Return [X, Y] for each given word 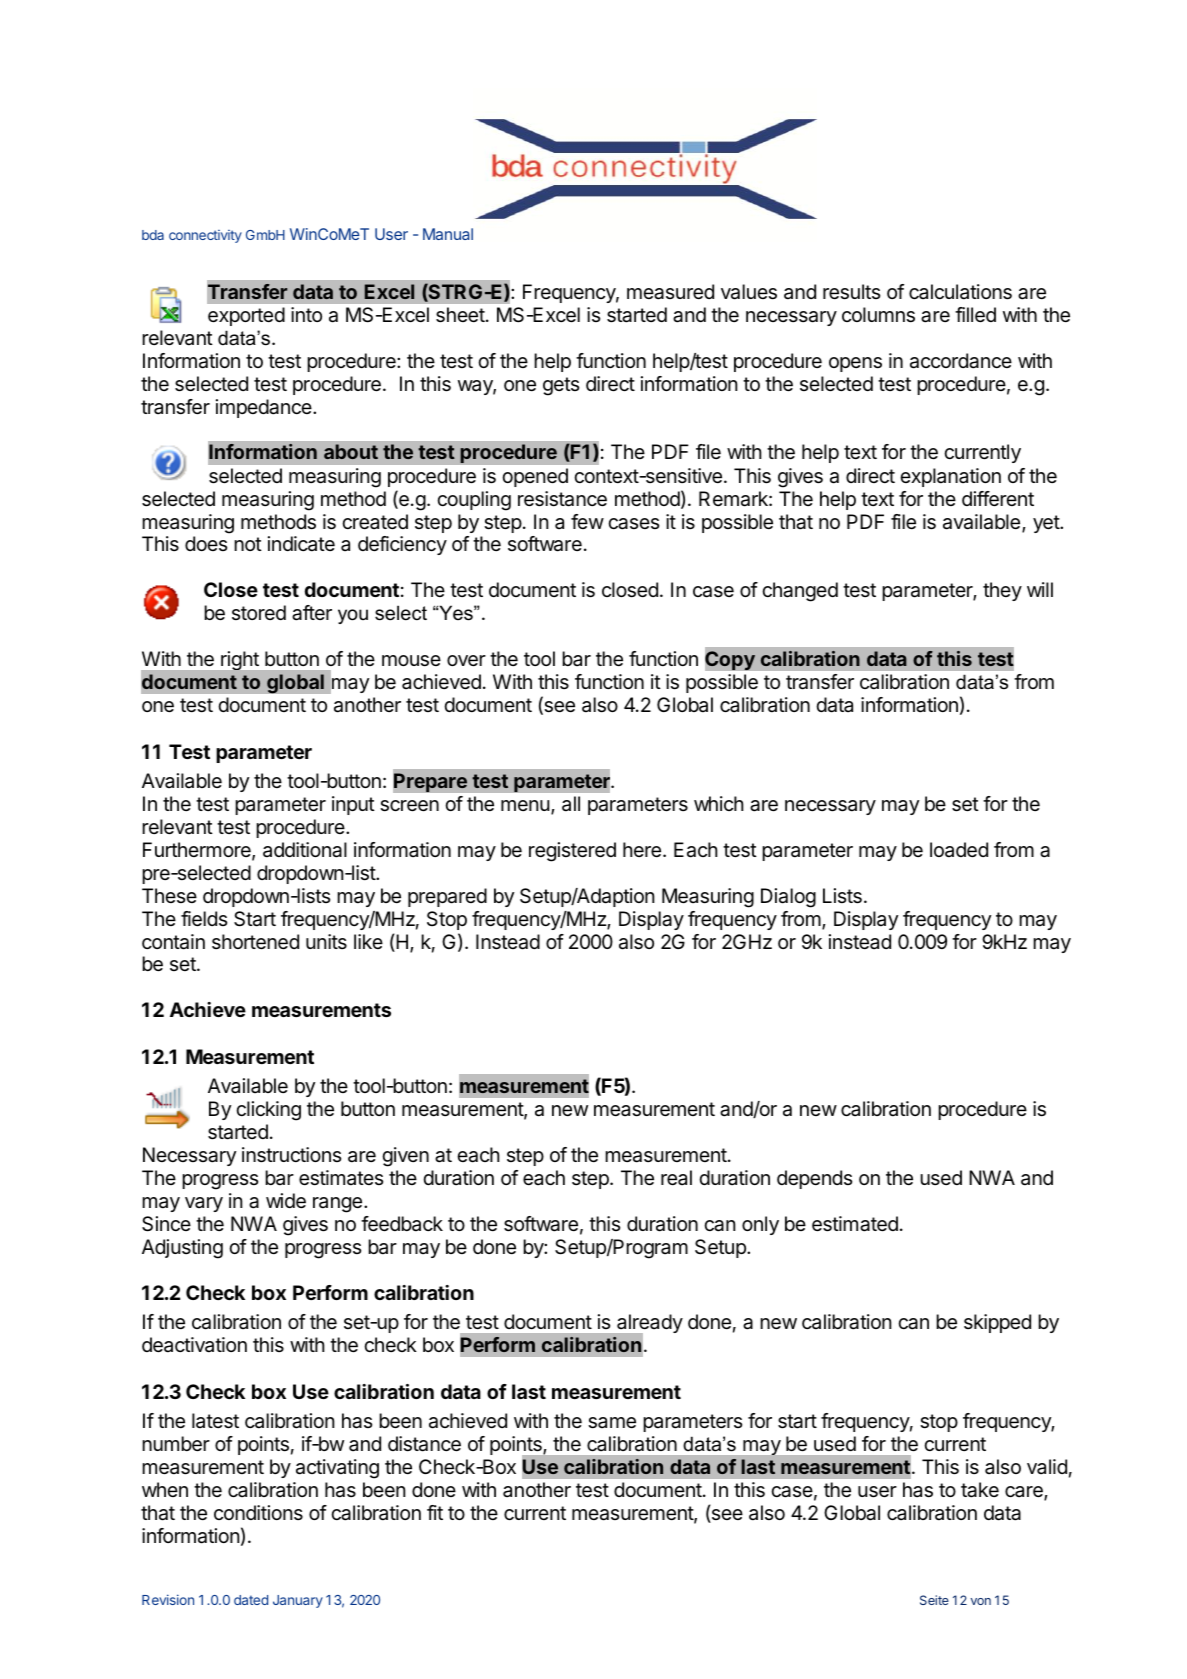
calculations [960, 292]
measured [670, 292]
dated [251, 1600]
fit [435, 1512]
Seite [934, 1600]
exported [246, 316]
